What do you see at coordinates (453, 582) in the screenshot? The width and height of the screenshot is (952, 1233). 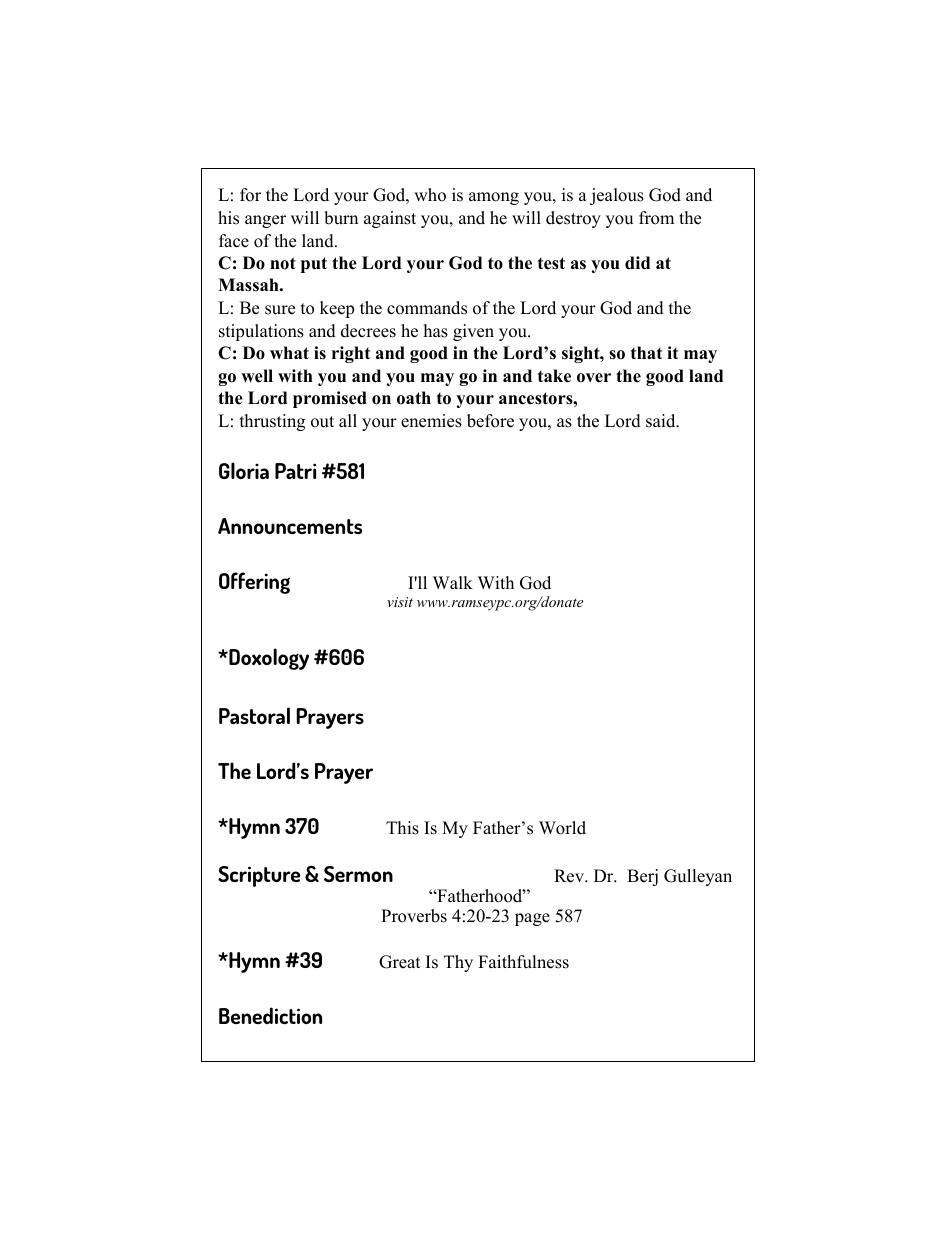 I see `Walk` at bounding box center [453, 582].
